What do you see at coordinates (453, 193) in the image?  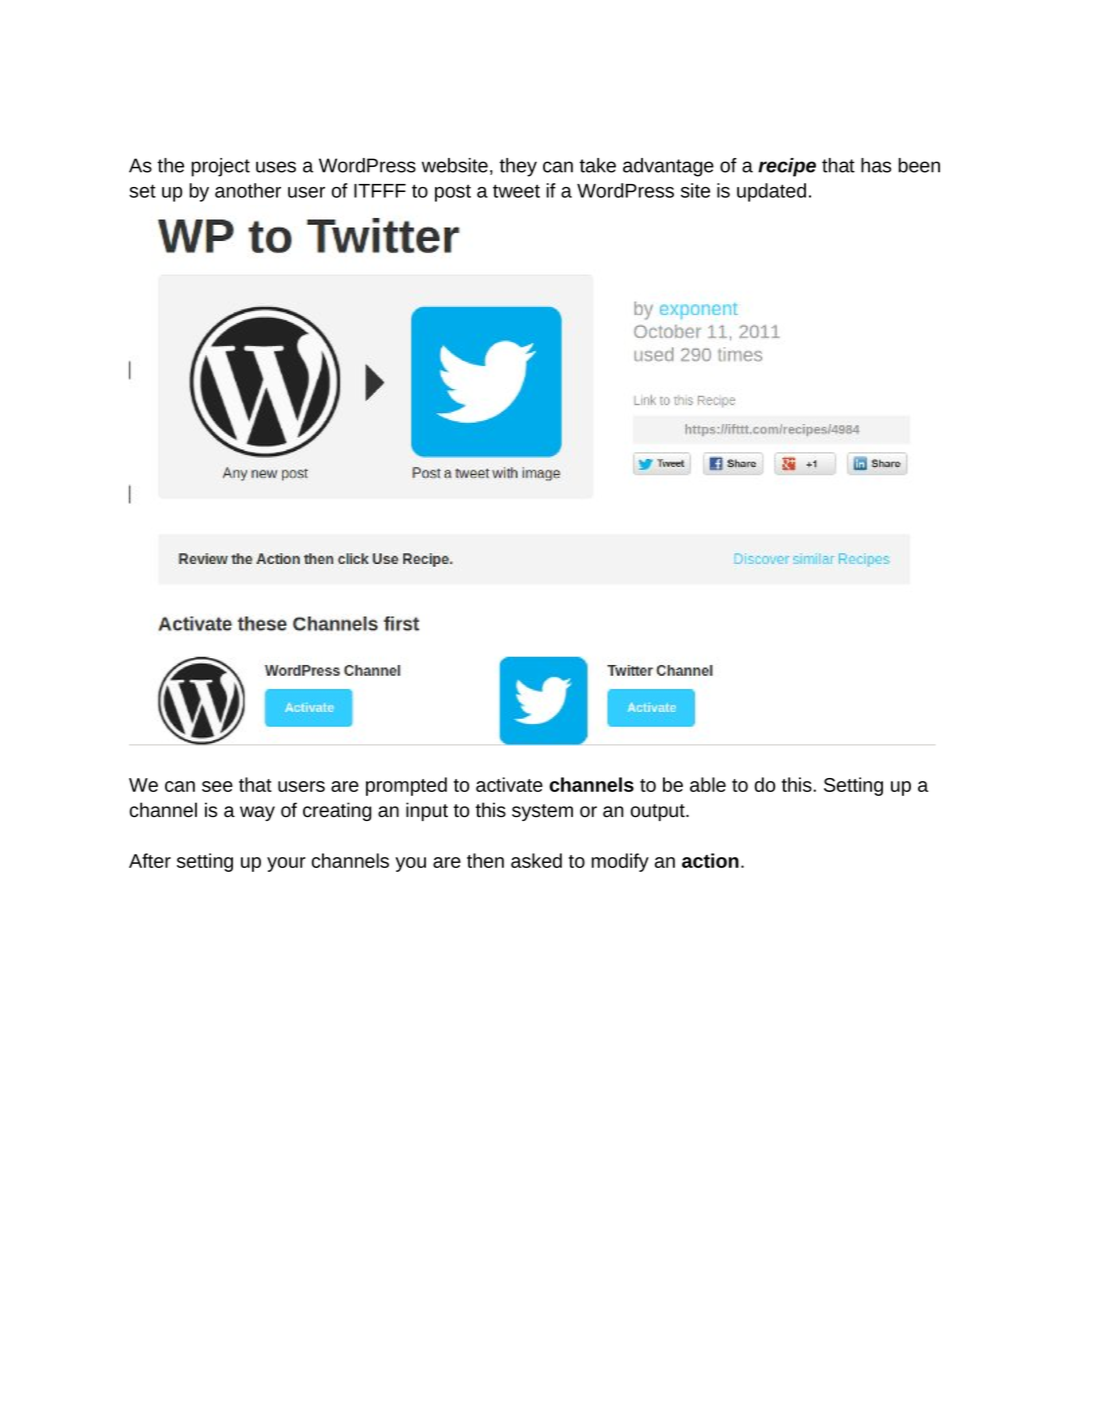 I see `post` at bounding box center [453, 193].
